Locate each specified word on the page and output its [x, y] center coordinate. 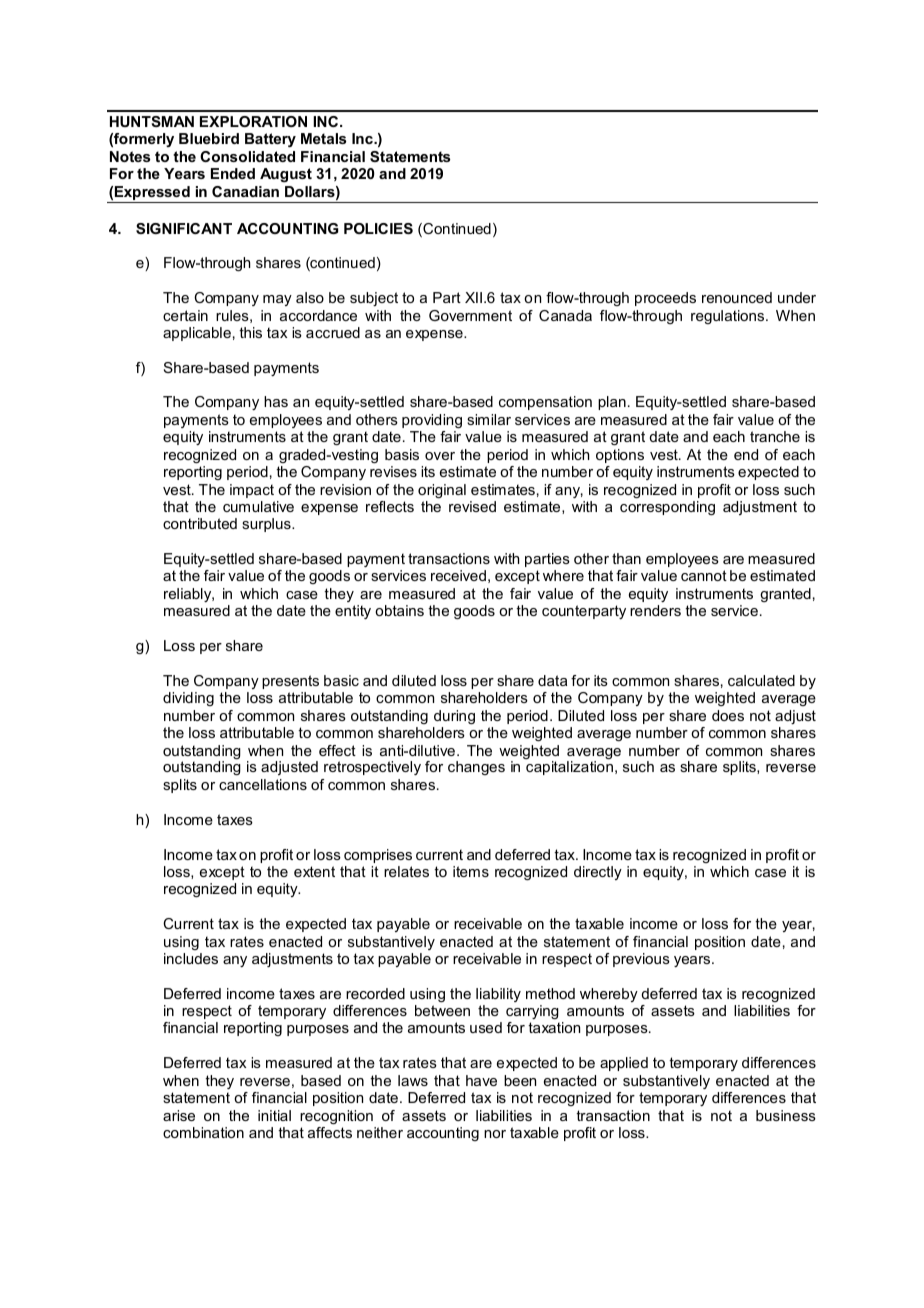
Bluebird [209, 138]
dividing [188, 699]
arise [179, 1115]
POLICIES [378, 228]
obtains [399, 610]
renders [655, 610]
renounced [737, 297]
